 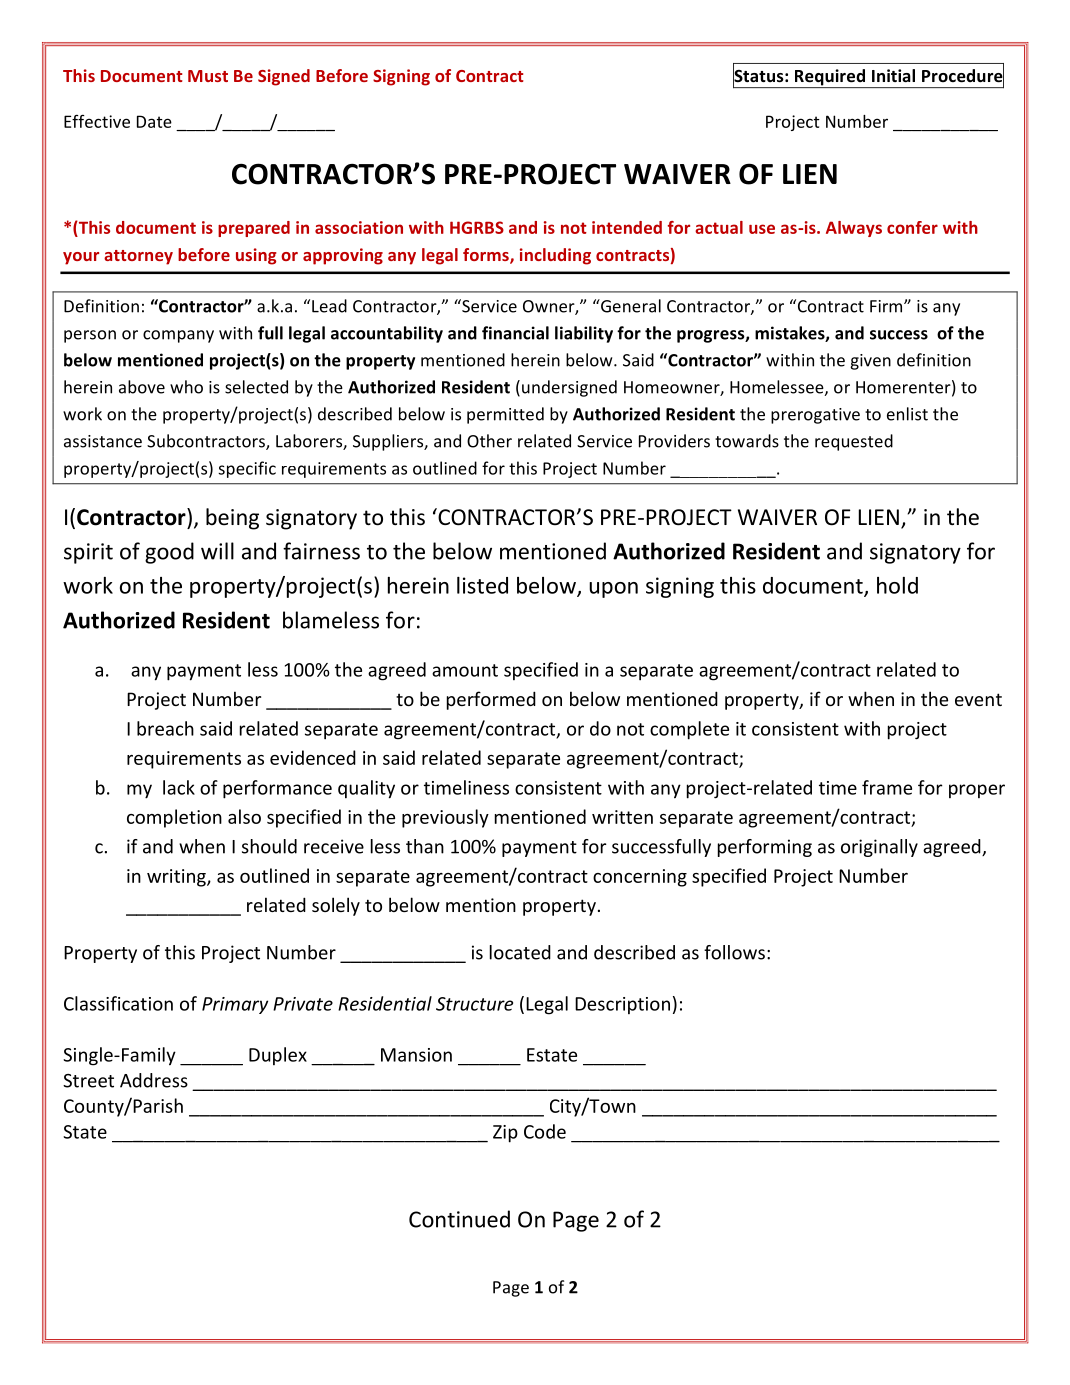 I want to click on specific, so click(x=247, y=469).
